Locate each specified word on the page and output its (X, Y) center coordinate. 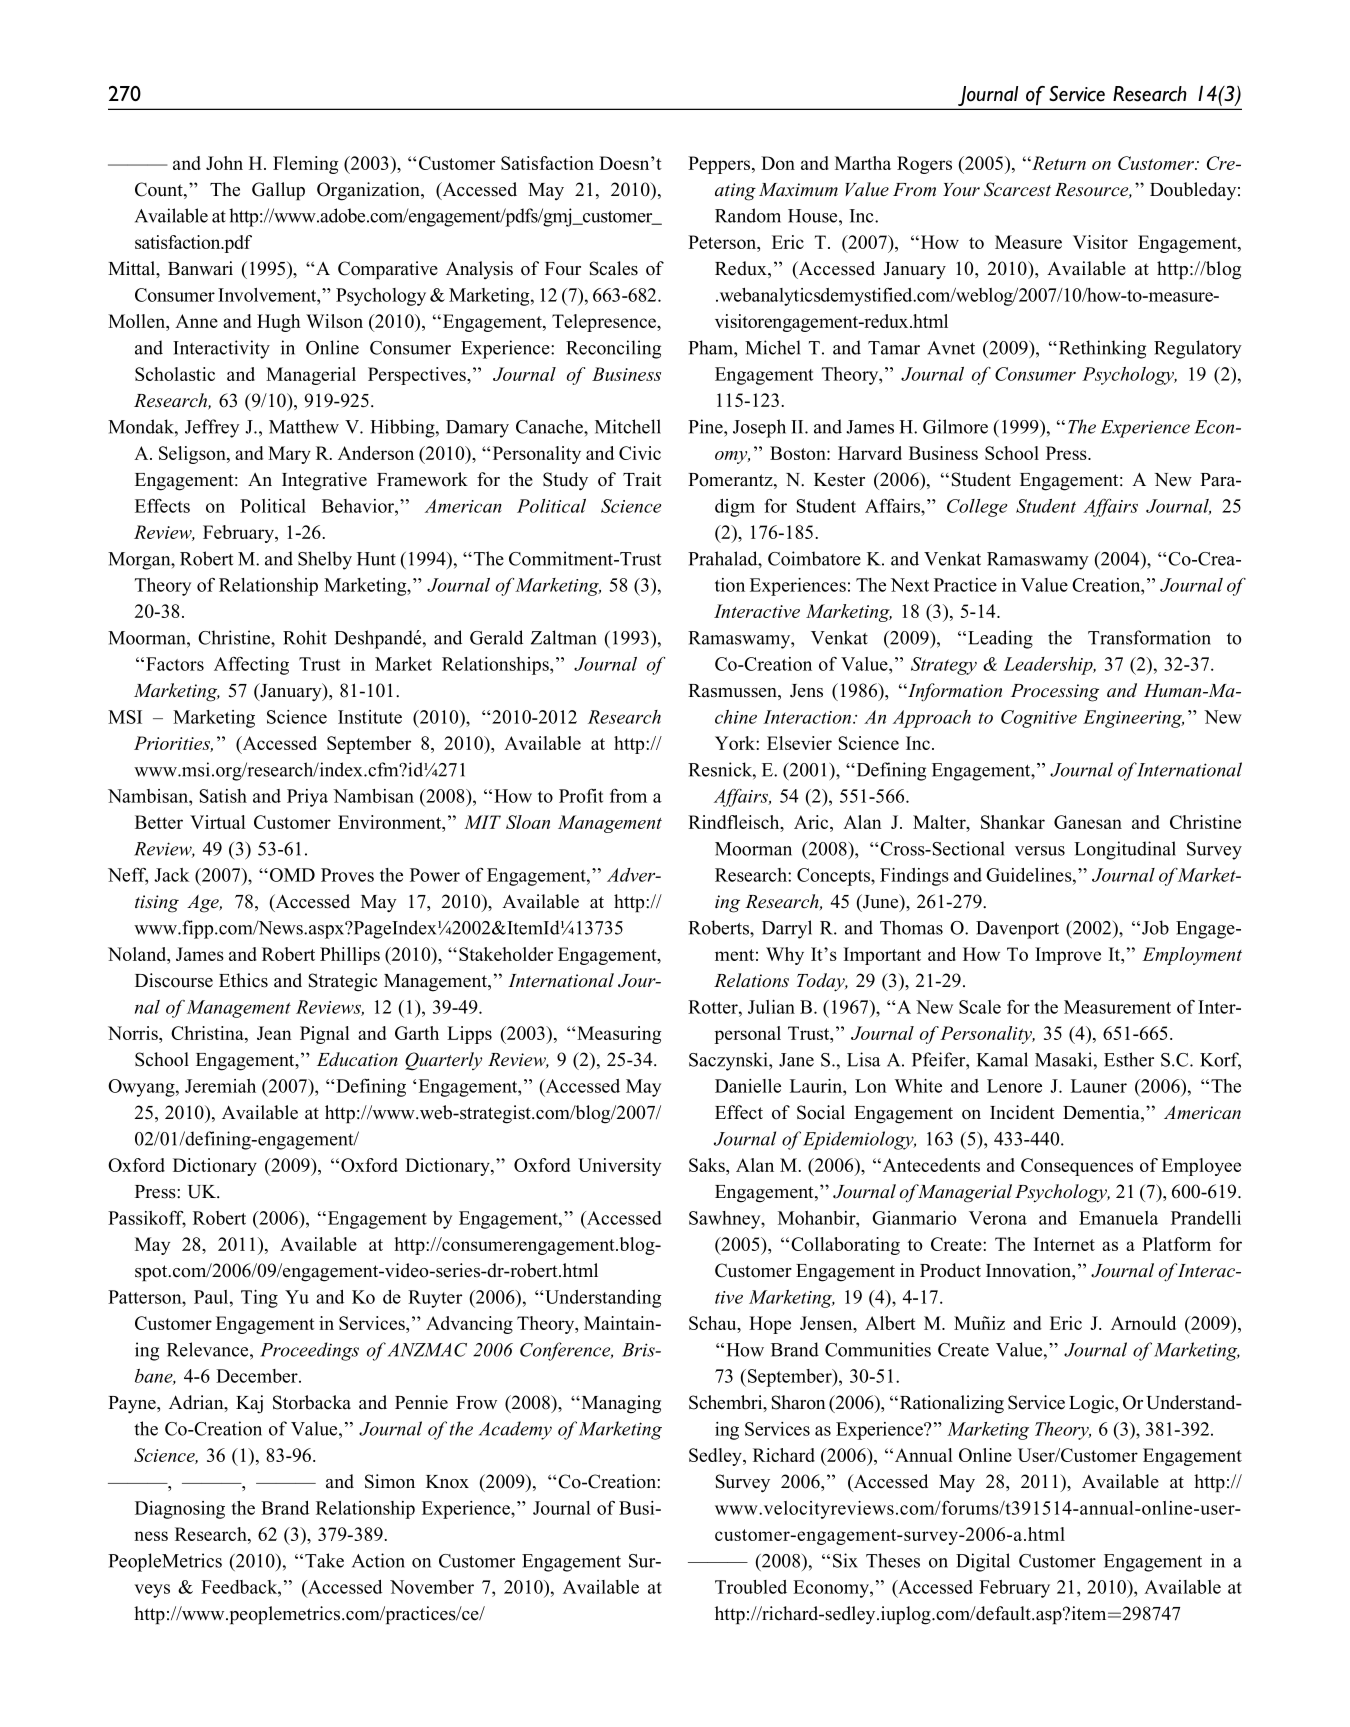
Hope (770, 1325)
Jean (274, 1033)
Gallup (278, 191)
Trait (642, 479)
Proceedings (309, 1351)
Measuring (619, 1035)
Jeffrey (212, 428)
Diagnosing (180, 1510)
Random (748, 215)
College (977, 508)
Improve (1068, 956)
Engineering (1133, 719)
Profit (581, 796)
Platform (1176, 1244)
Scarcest (1017, 189)
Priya (307, 798)
